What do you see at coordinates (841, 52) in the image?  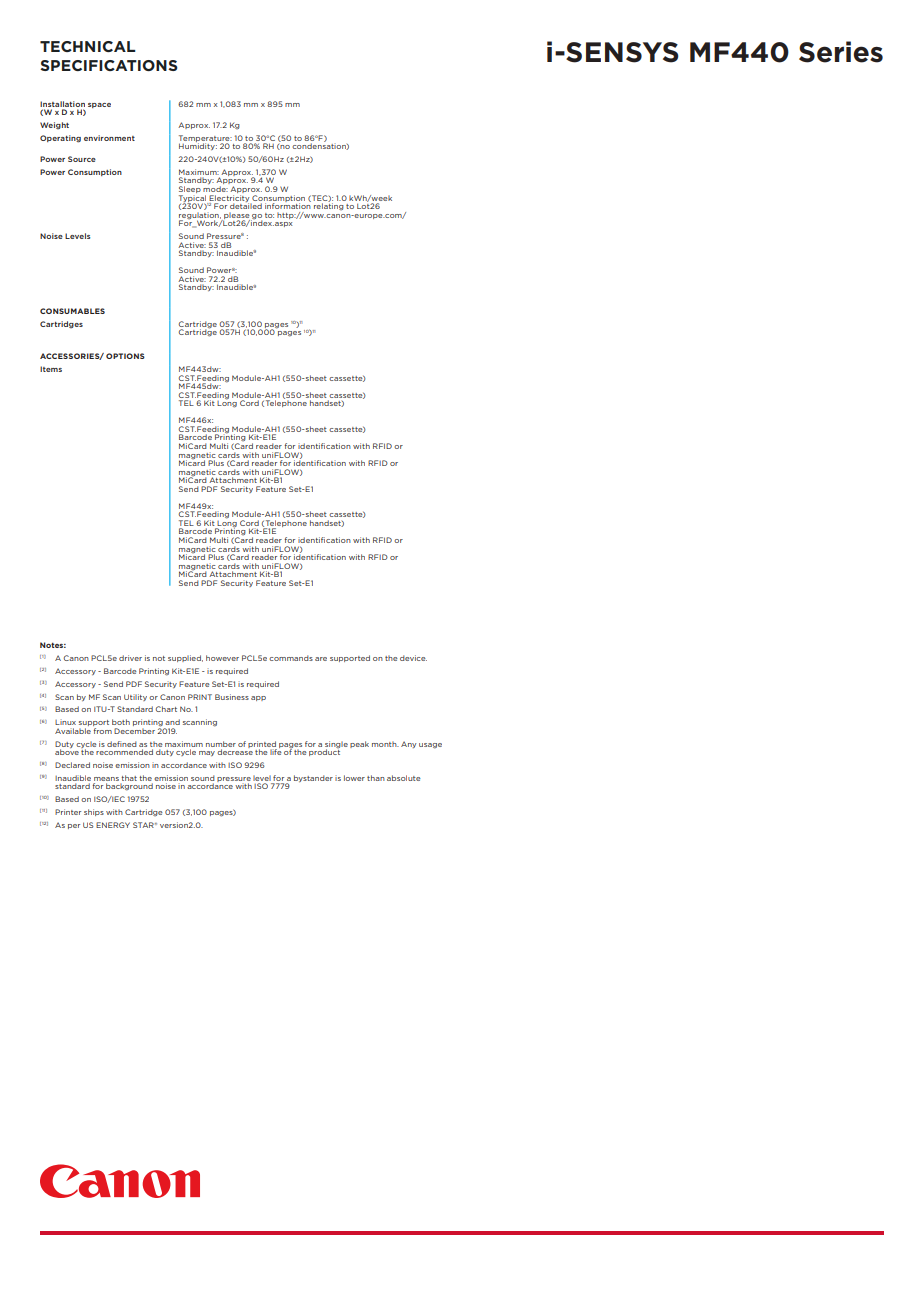 I see `Series` at bounding box center [841, 52].
